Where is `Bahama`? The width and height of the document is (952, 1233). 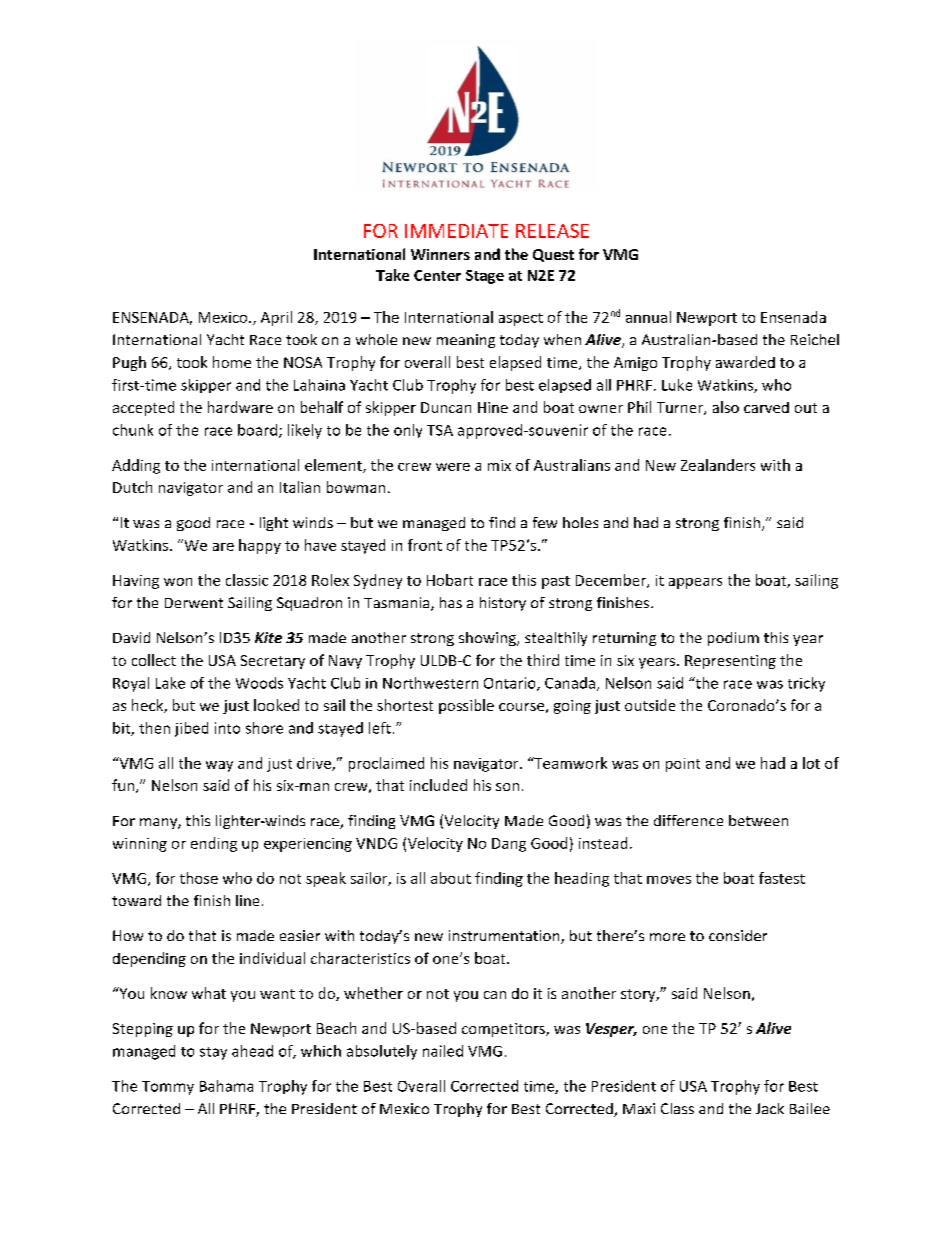
Bahama is located at coordinates (226, 1086).
